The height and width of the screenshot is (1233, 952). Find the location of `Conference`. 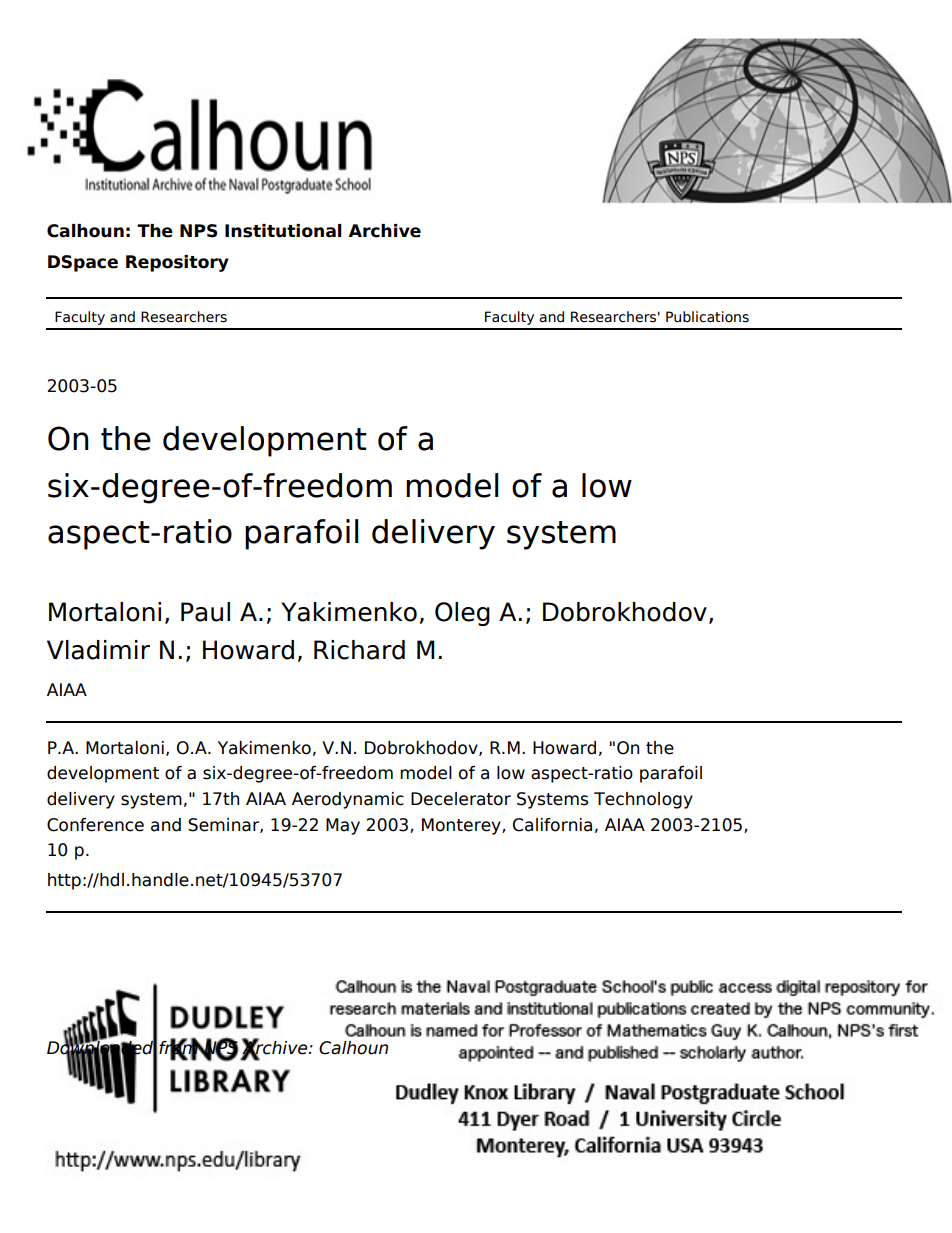

Conference is located at coordinates (95, 825).
